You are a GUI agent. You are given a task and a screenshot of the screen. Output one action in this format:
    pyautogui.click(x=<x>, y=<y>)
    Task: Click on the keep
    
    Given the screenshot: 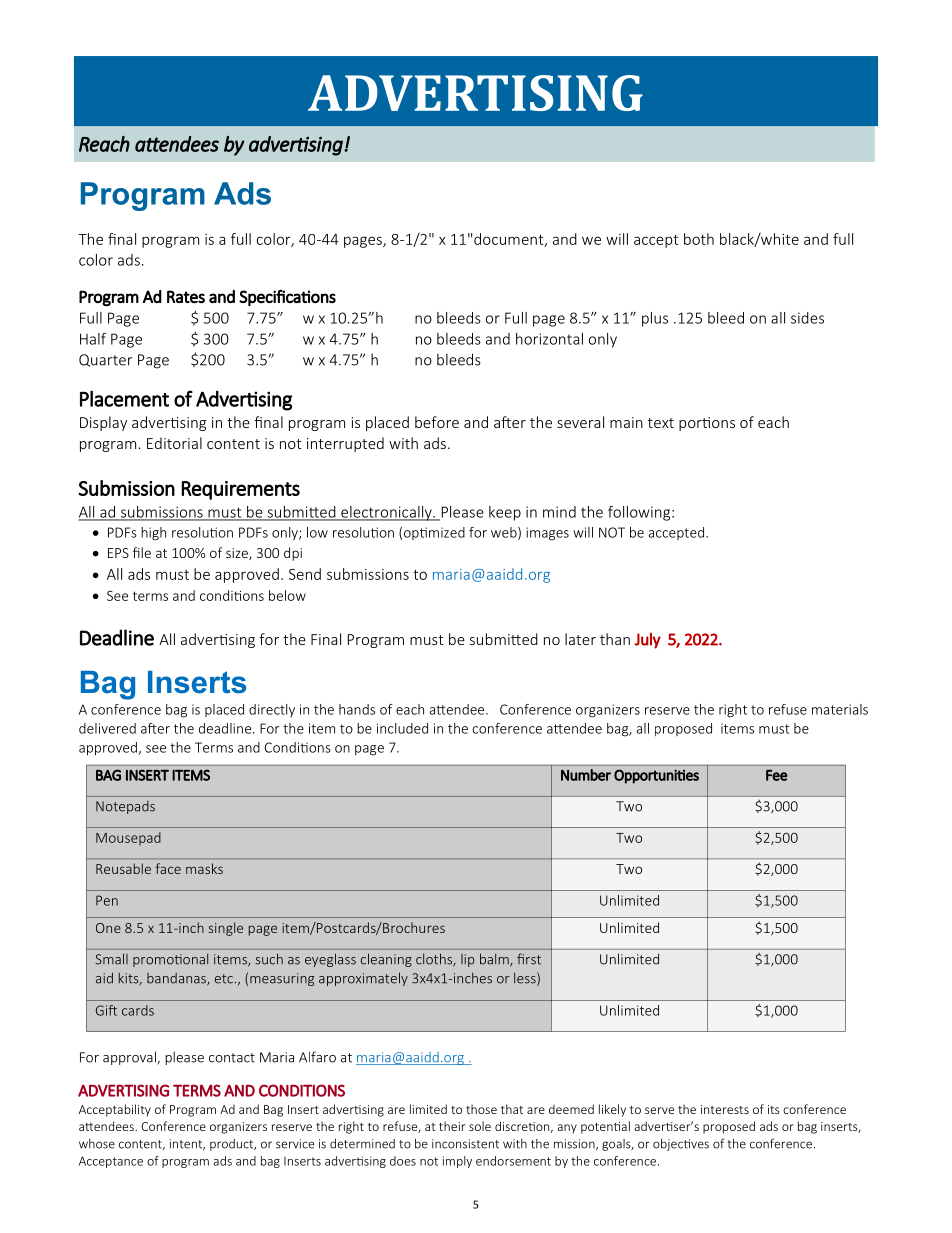 What is the action you would take?
    pyautogui.click(x=505, y=513)
